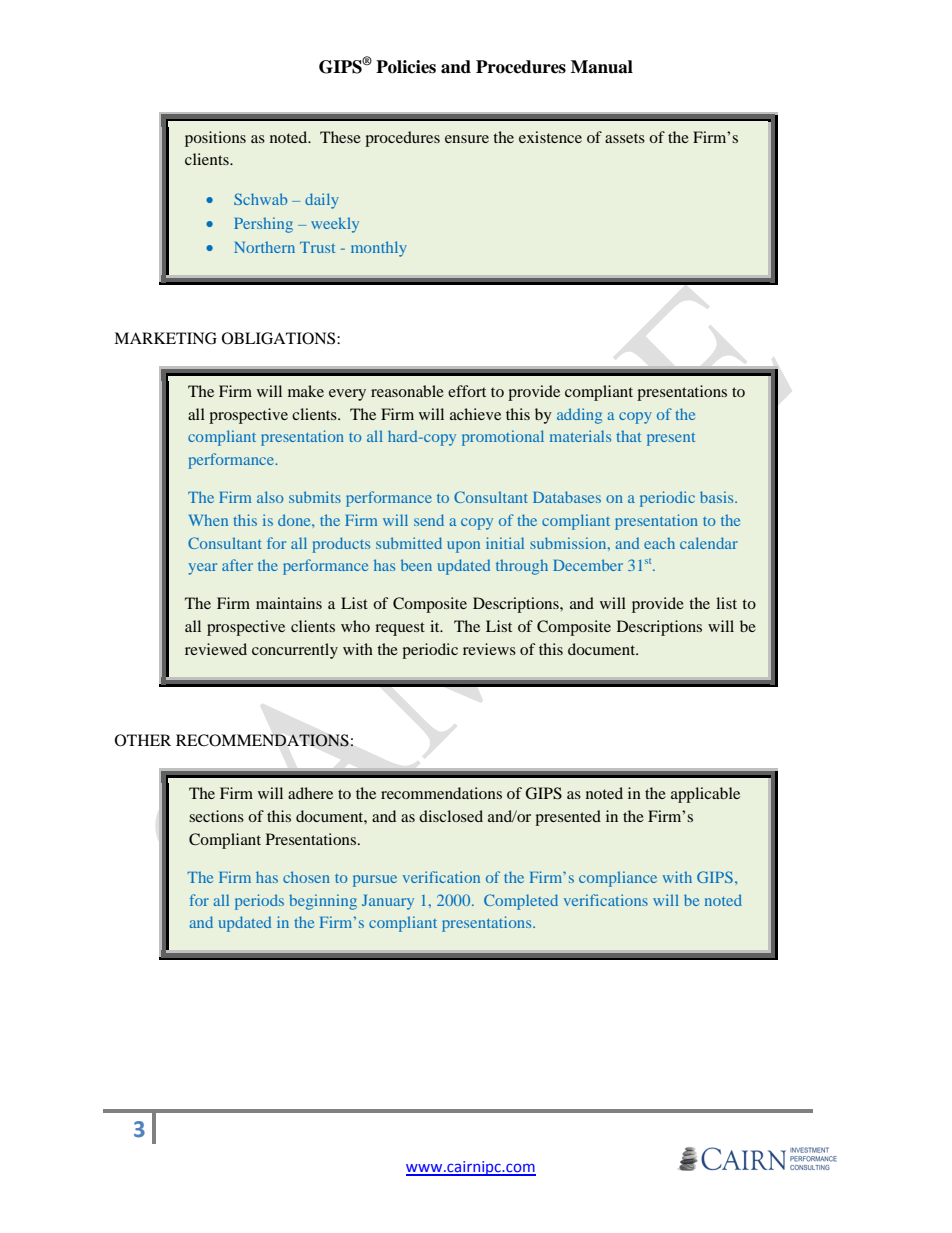 The image size is (952, 1233). What do you see at coordinates (489, 649) in the document?
I see `reviews` at bounding box center [489, 649].
